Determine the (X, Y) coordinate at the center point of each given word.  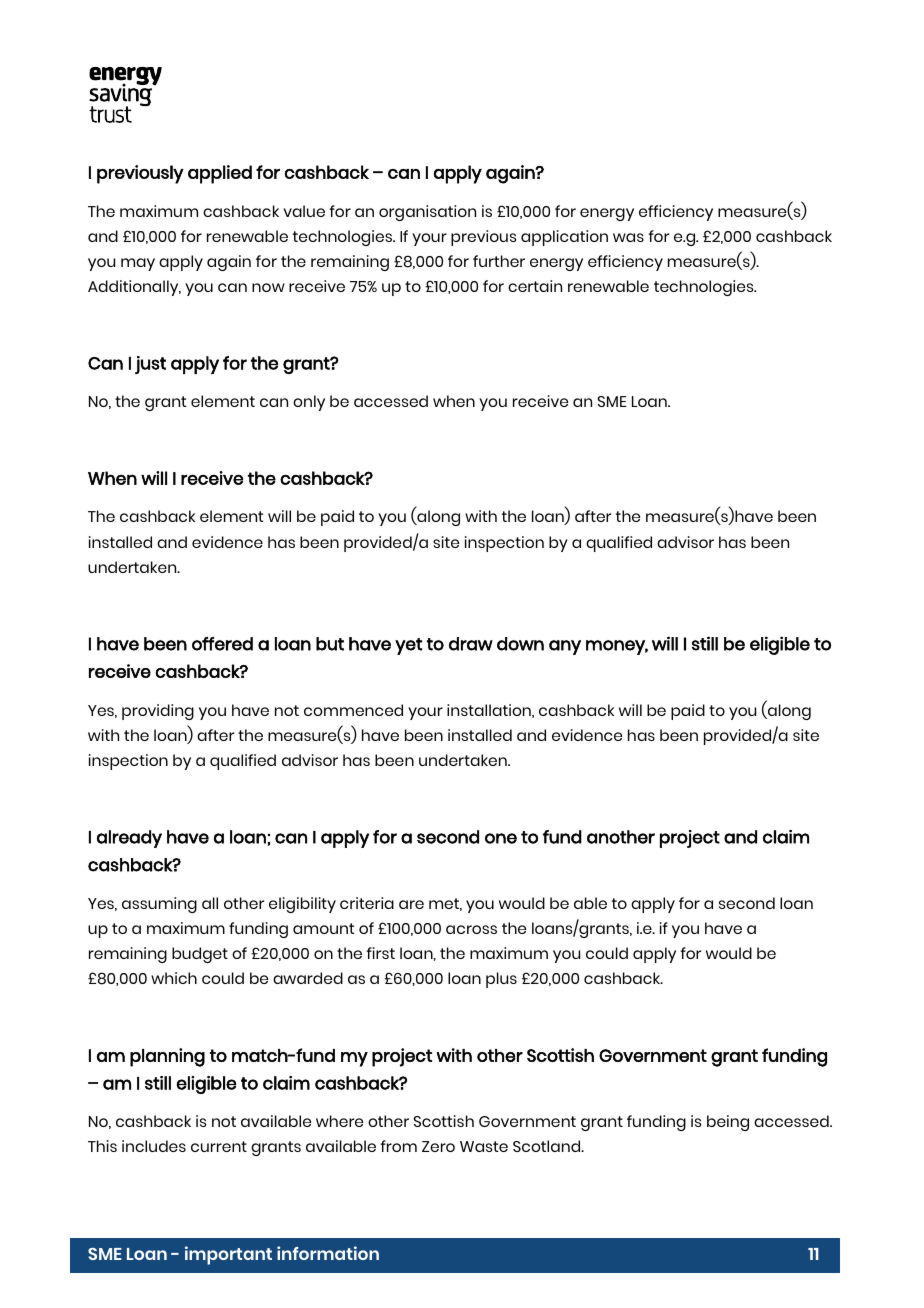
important (228, 1255)
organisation (427, 213)
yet (408, 646)
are (411, 904)
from (398, 1146)
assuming (159, 905)
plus (501, 980)
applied (220, 174)
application (564, 238)
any (565, 647)
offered (222, 644)
